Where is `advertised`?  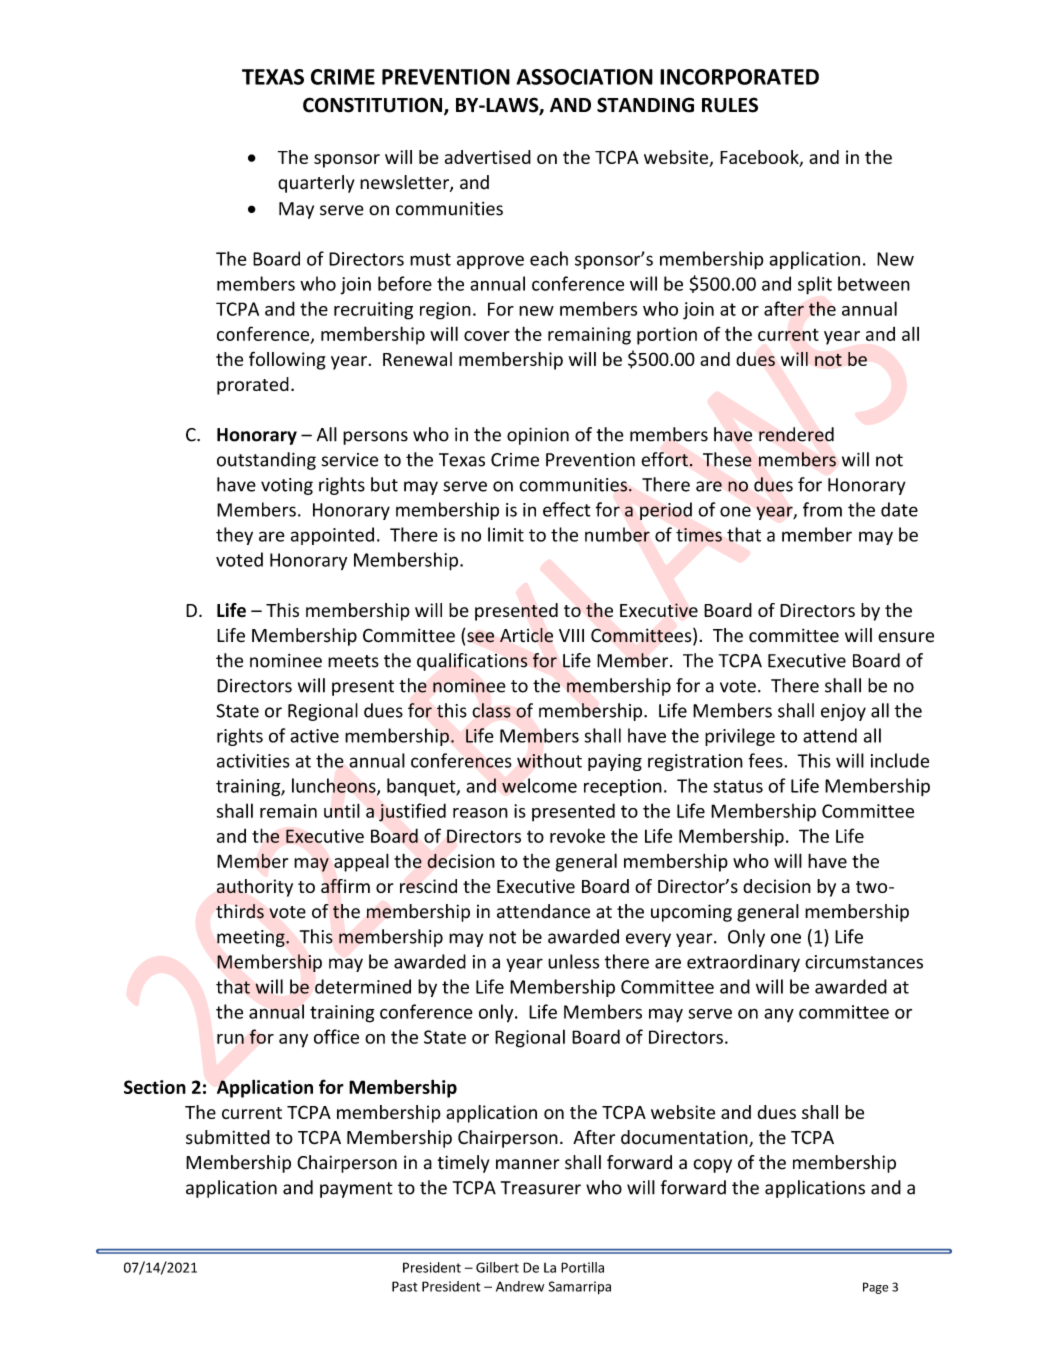 advertised is located at coordinates (488, 157).
